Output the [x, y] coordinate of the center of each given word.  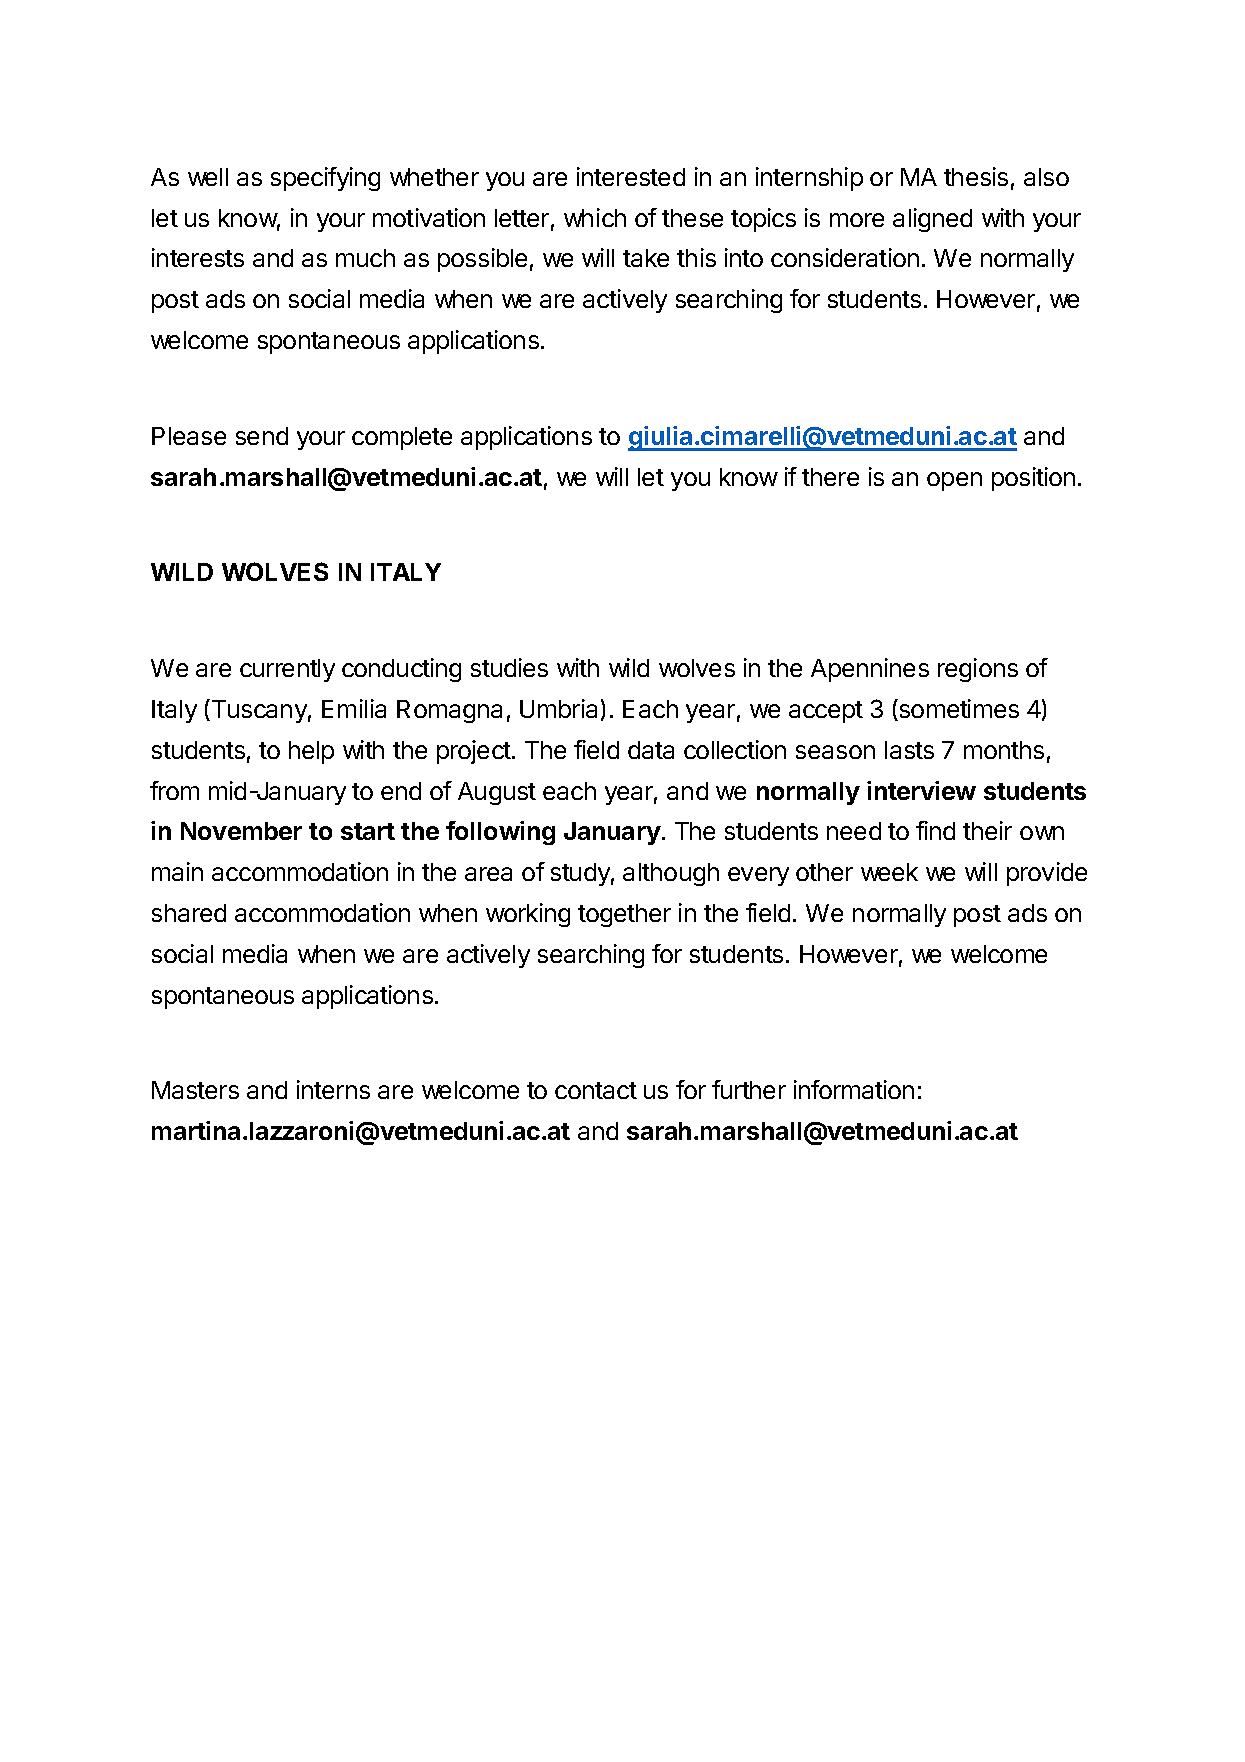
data [651, 750]
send [262, 436]
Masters [195, 1090]
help [311, 752]
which [595, 217]
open [954, 481]
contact [596, 1090]
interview [921, 790]
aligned [932, 220]
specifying [325, 179]
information [854, 1089]
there [830, 477]
